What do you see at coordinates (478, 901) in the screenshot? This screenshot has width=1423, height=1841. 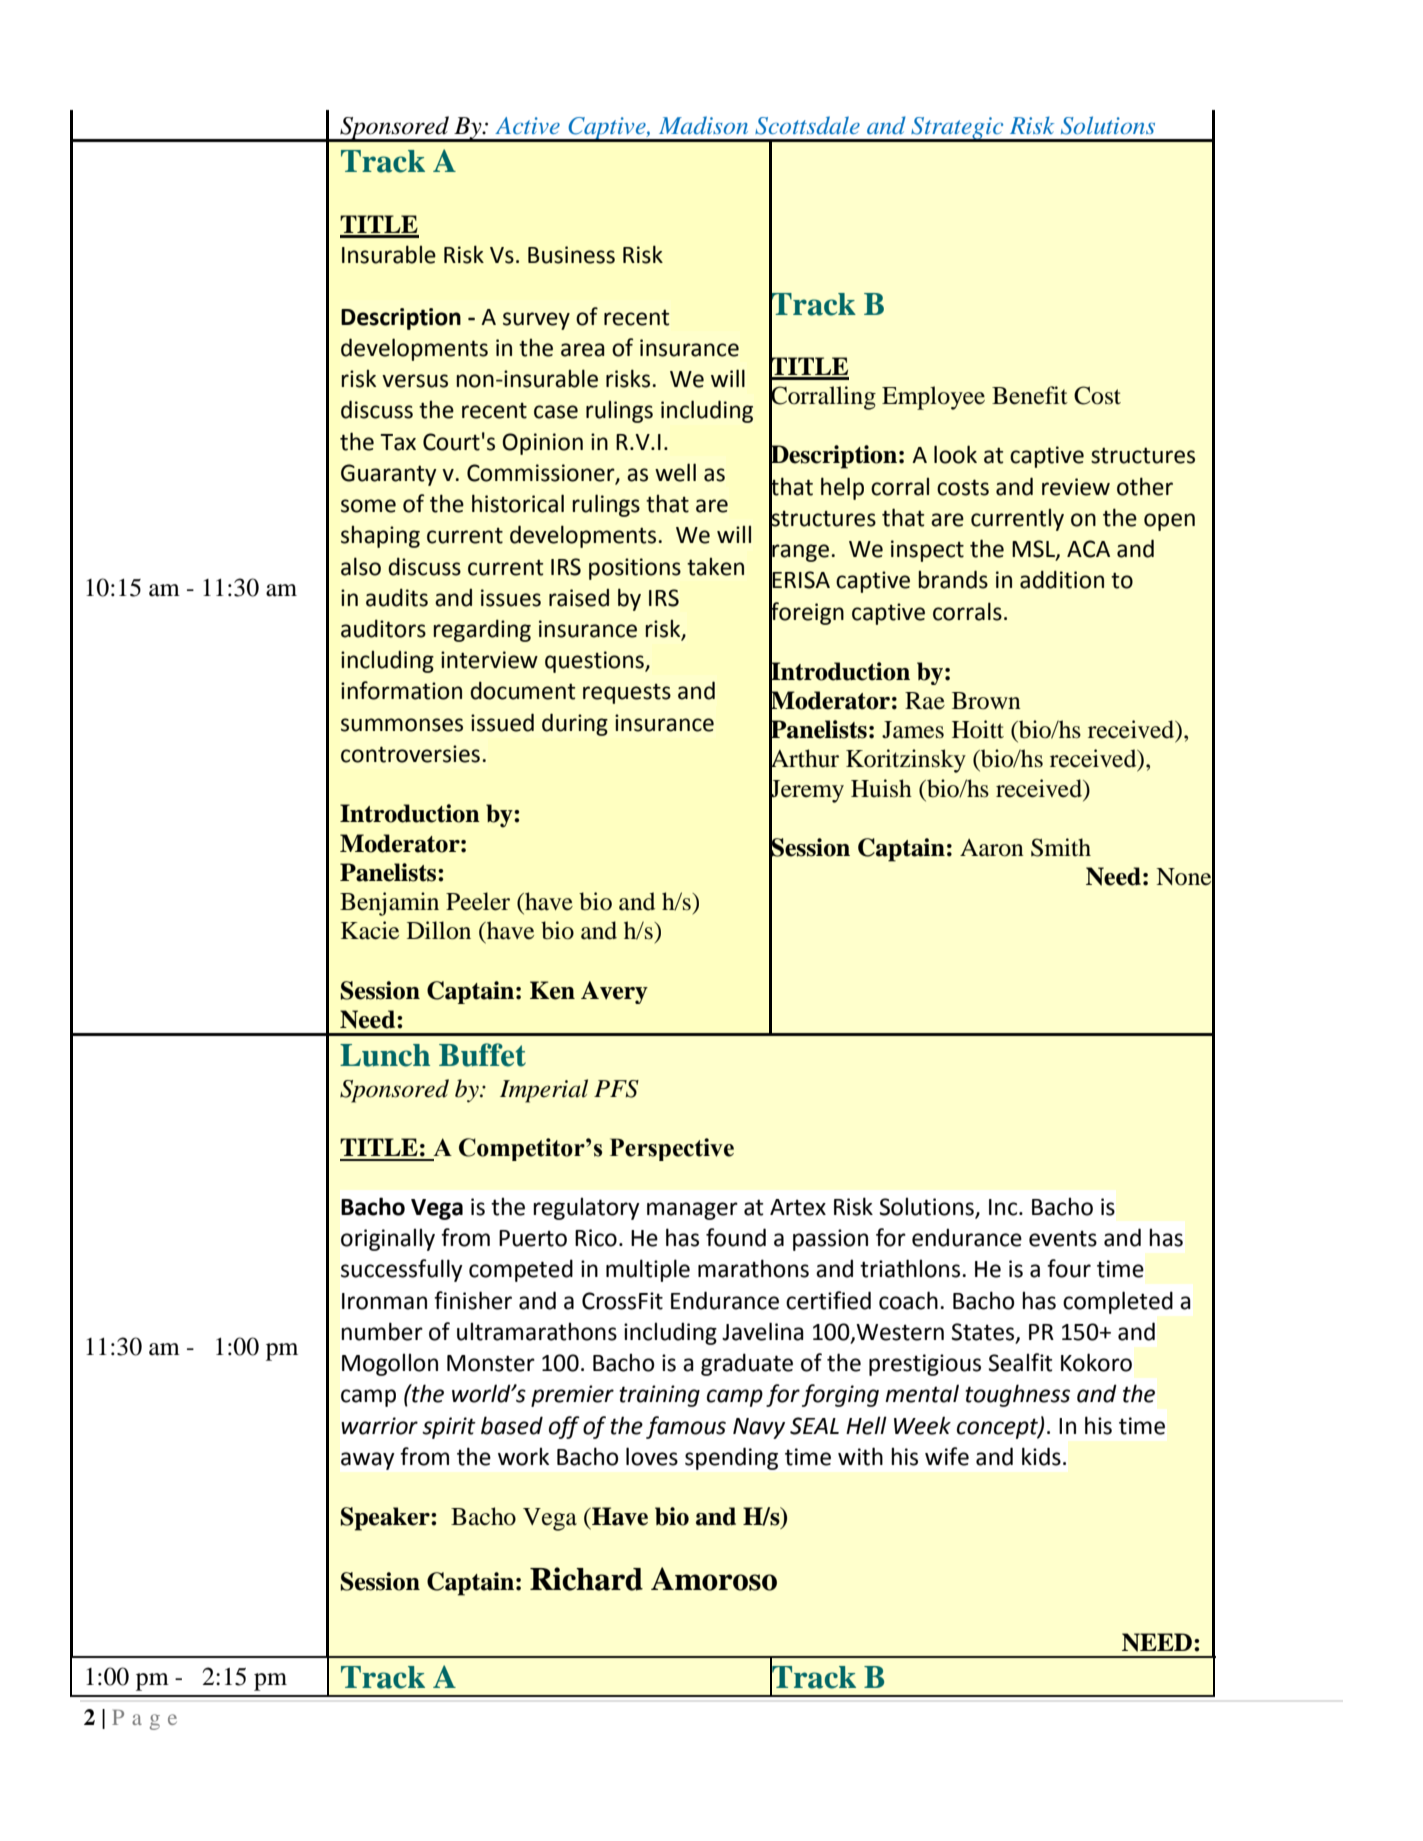 I see `Peeler` at bounding box center [478, 901].
